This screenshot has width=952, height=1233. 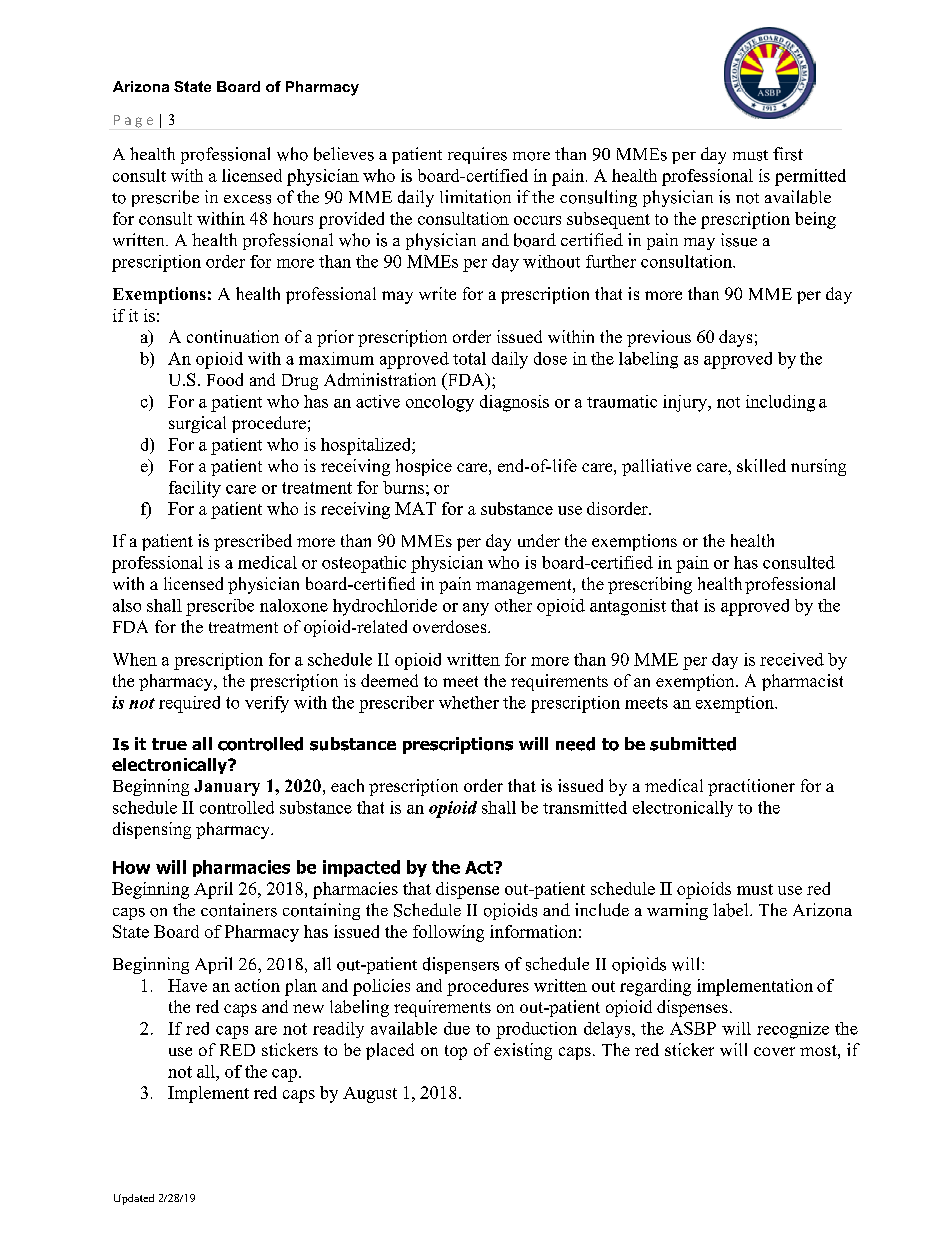 I want to click on whether, so click(x=469, y=702).
